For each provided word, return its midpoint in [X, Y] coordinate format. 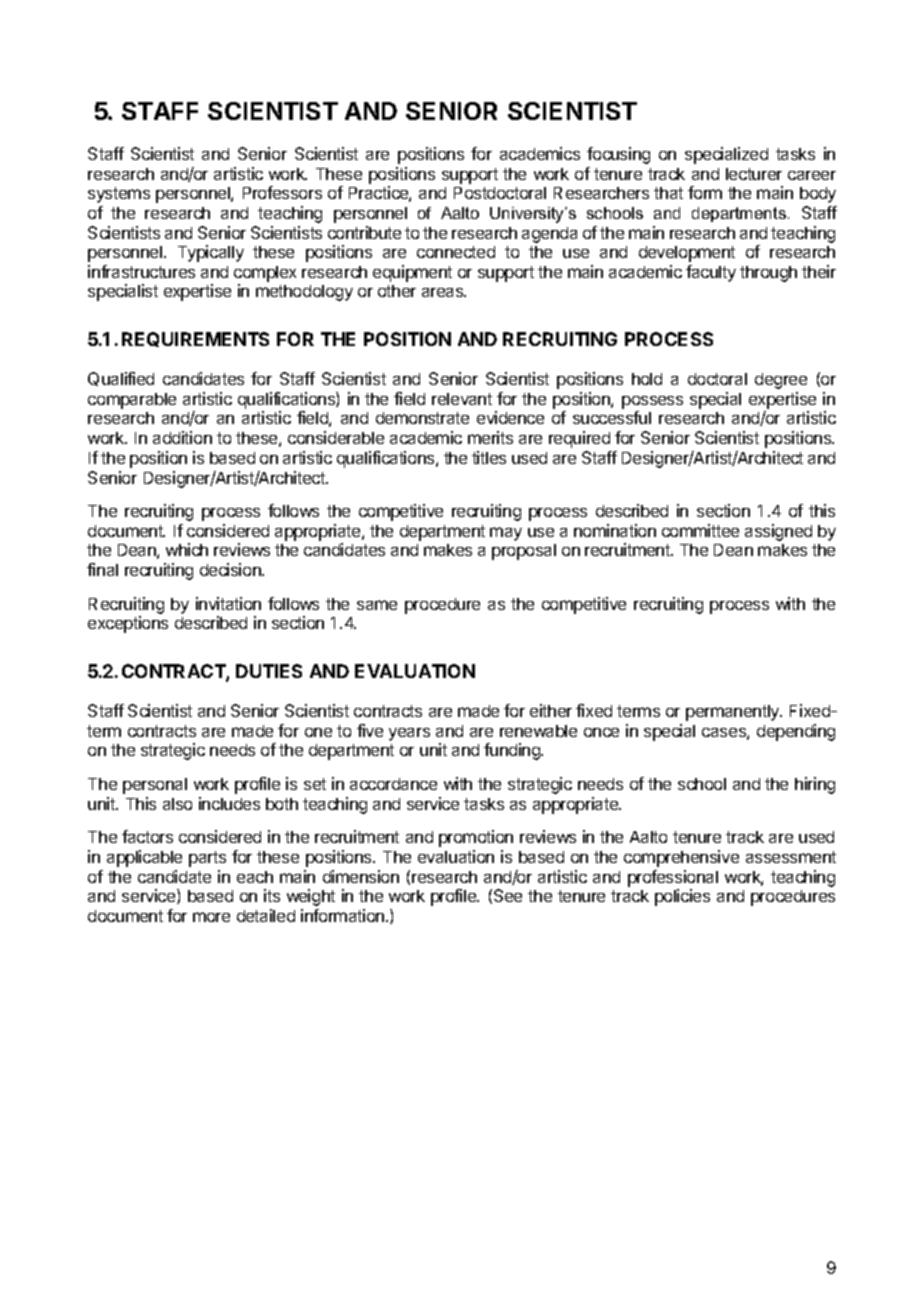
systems [119, 195]
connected [456, 252]
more [211, 917]
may [506, 534]
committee [700, 530]
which [187, 549]
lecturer [754, 174]
